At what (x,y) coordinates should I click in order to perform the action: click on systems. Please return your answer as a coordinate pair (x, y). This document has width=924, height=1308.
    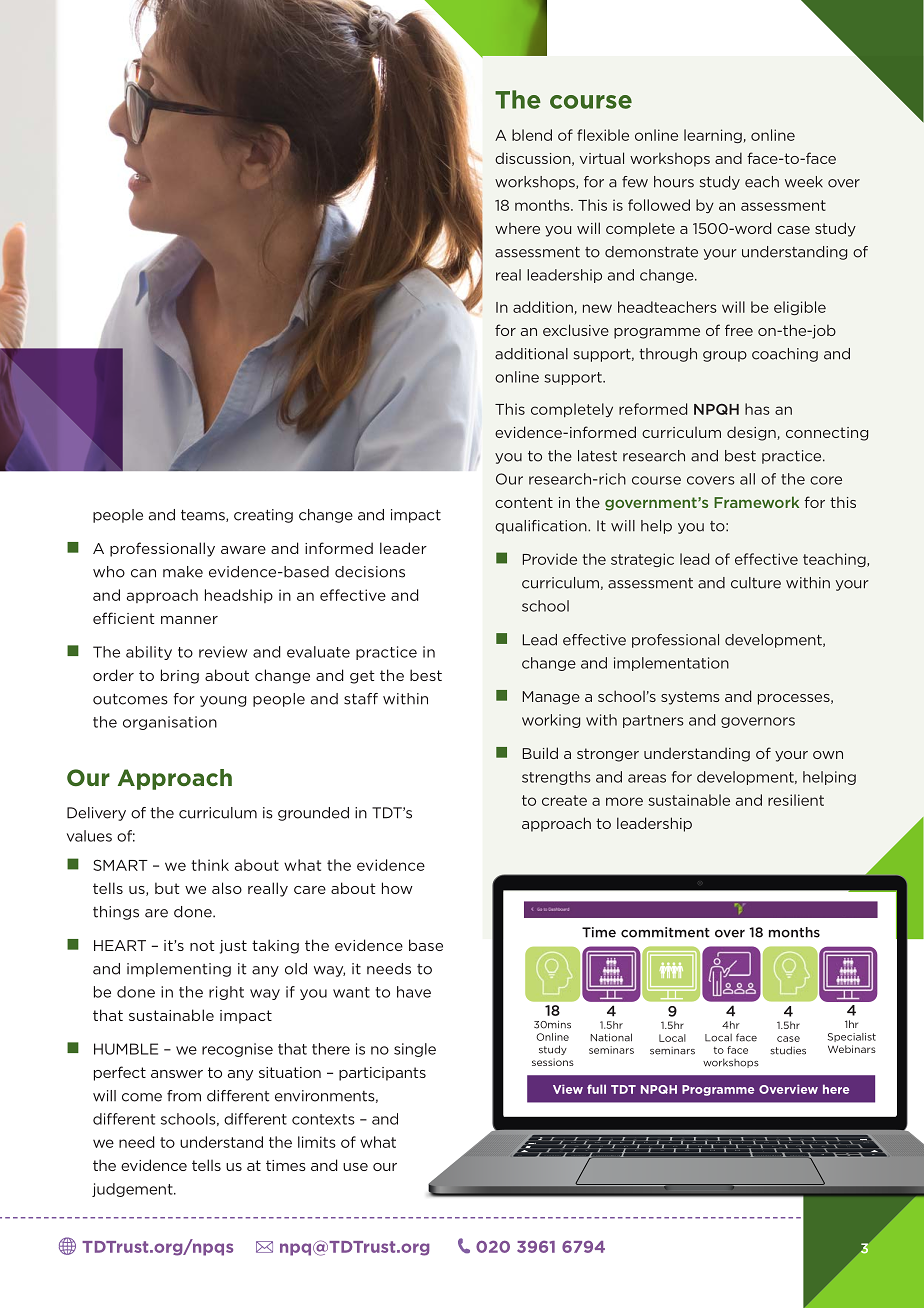
    Looking at the image, I should click on (690, 698).
